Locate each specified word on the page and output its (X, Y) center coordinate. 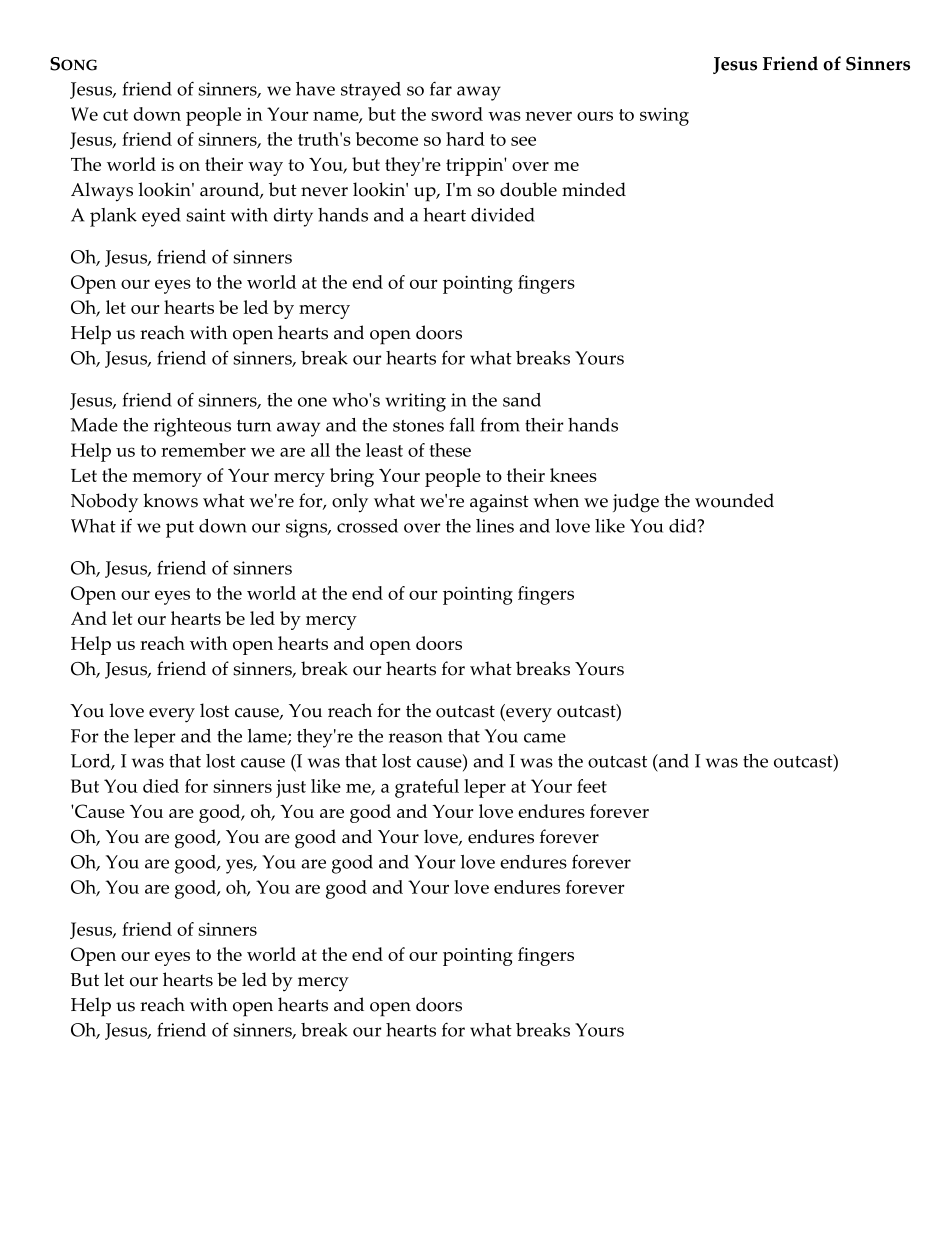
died (161, 786)
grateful (427, 788)
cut (115, 115)
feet (592, 786)
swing (664, 117)
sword (457, 114)
